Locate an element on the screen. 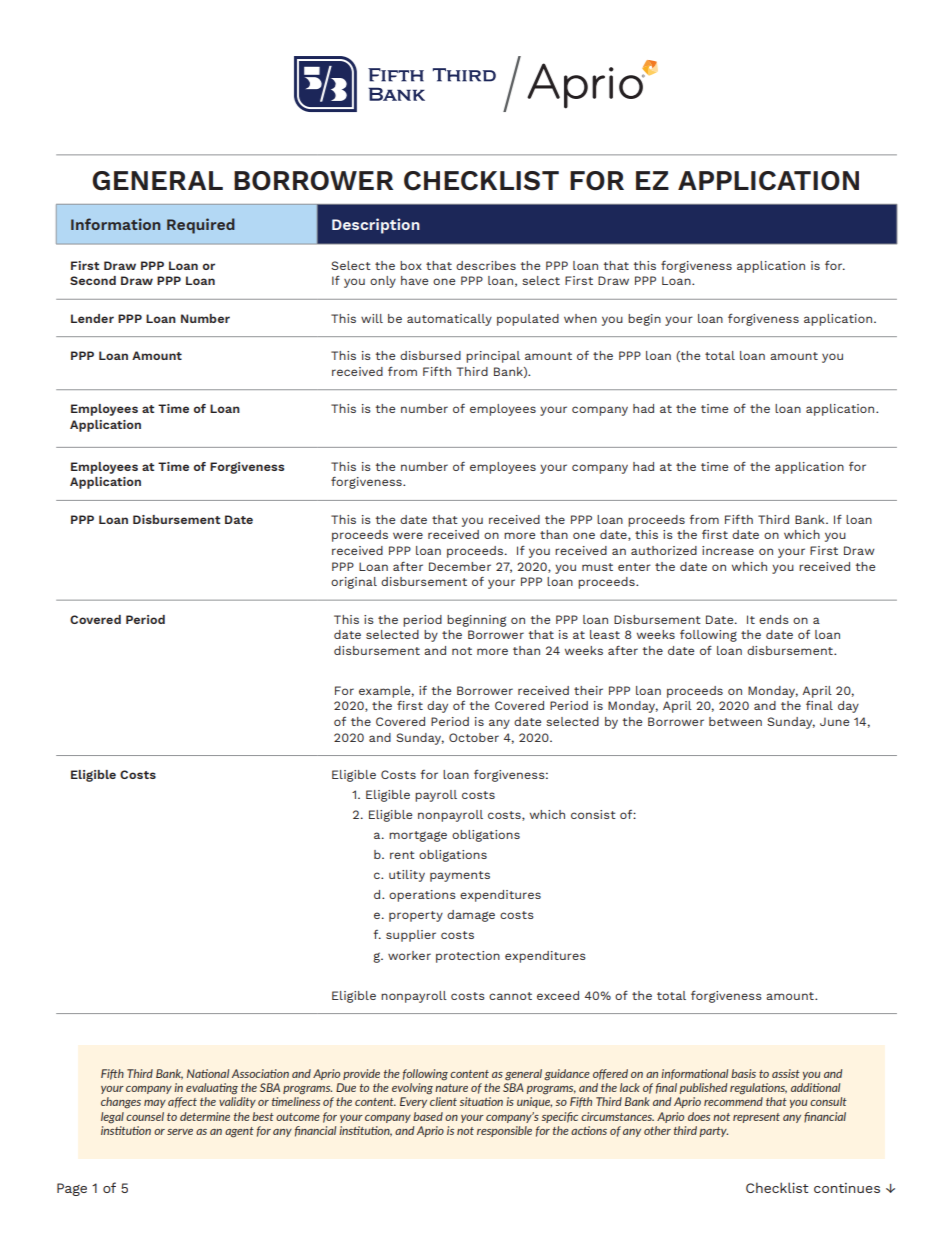  damage is located at coordinates (471, 916).
